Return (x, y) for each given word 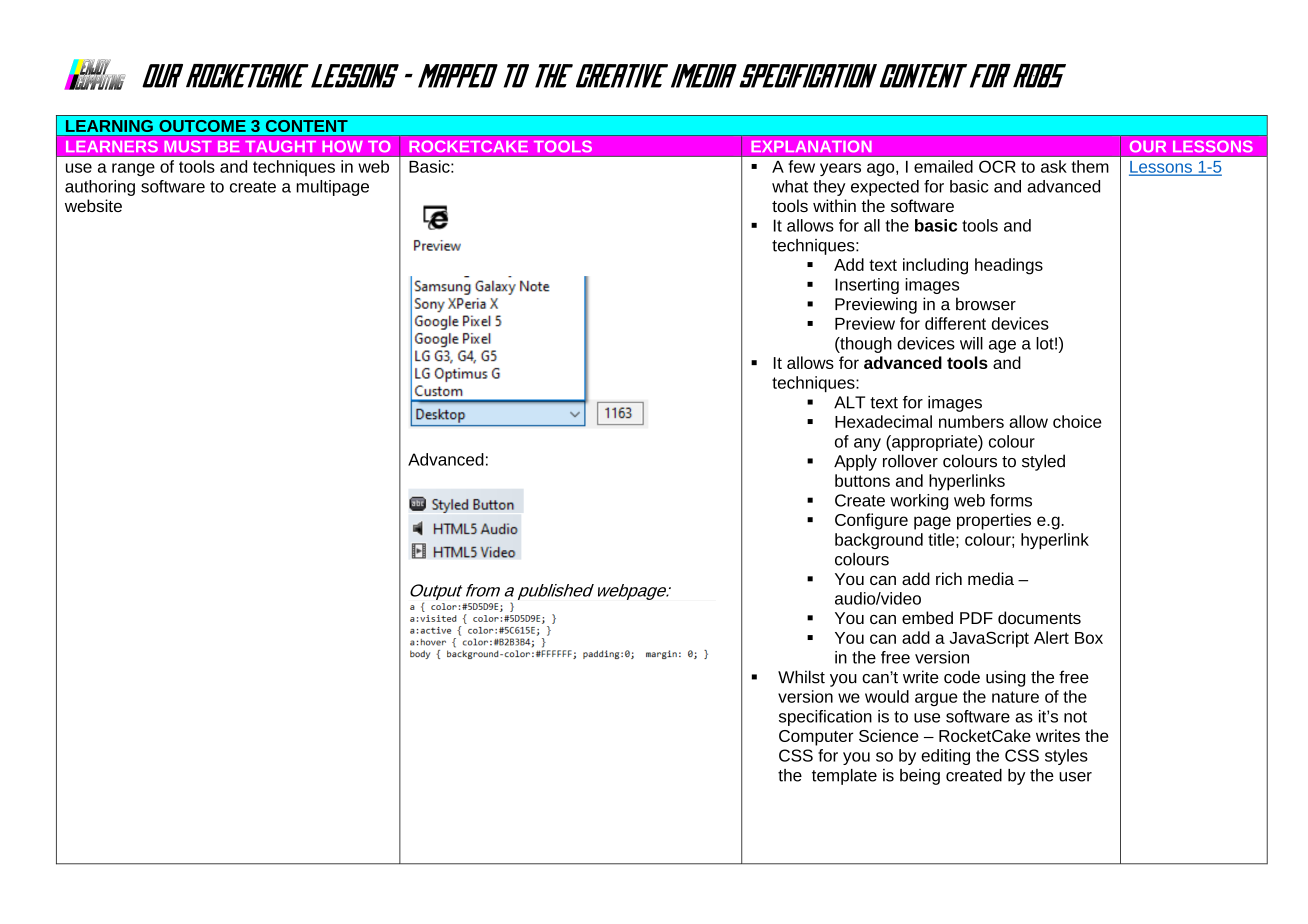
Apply (855, 462)
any (867, 444)
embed (927, 617)
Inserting (867, 286)
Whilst (801, 677)
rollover (910, 461)
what (790, 186)
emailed (943, 166)
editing (945, 757)
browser (986, 304)
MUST (188, 146)
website (93, 205)
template (844, 777)
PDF (976, 618)
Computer (816, 738)
